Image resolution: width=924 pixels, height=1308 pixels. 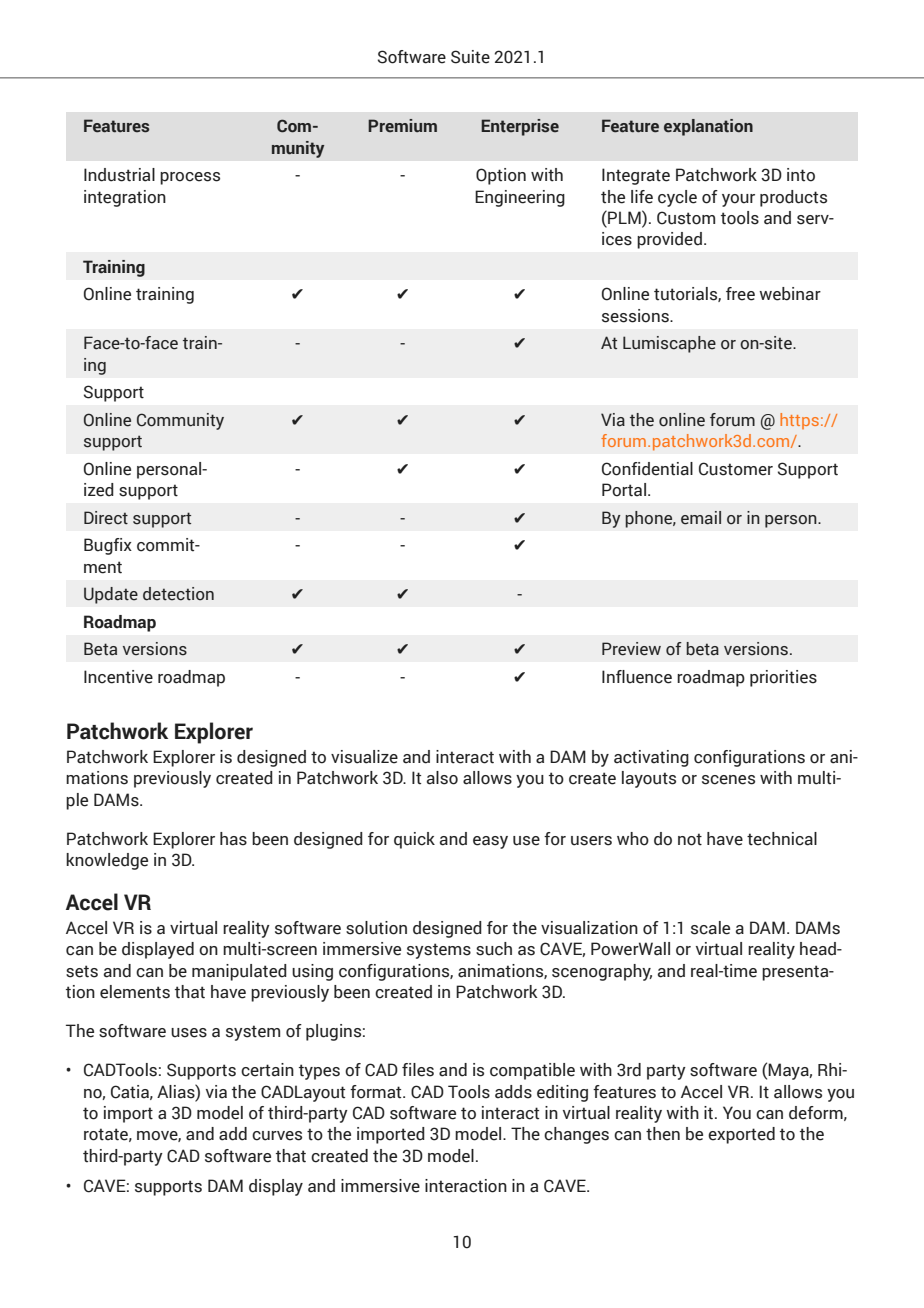 I want to click on Update, so click(x=111, y=595).
